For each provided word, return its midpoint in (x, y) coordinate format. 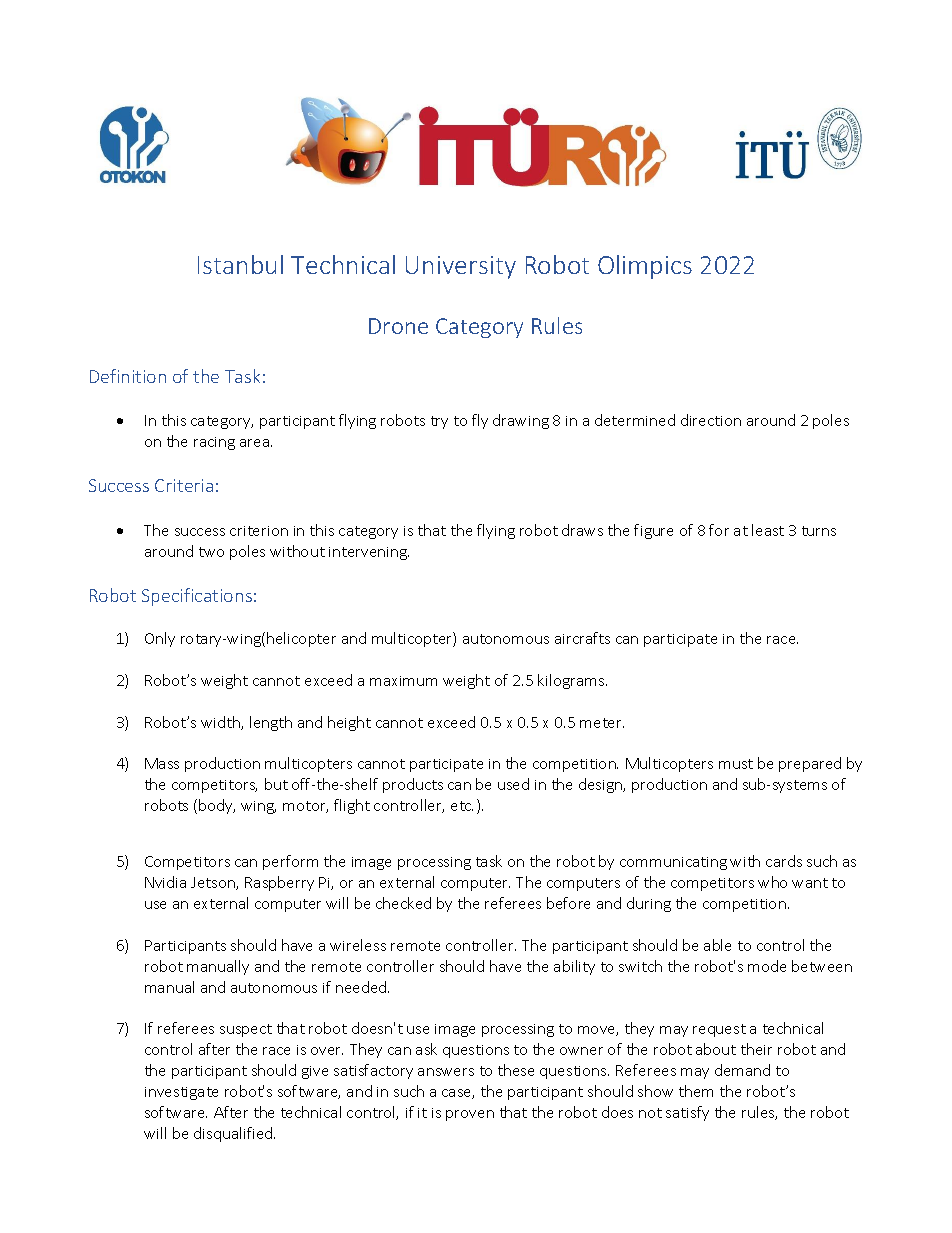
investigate (181, 1093)
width (221, 723)
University (461, 267)
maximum (403, 681)
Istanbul (240, 264)
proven (470, 1115)
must (736, 764)
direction (711, 420)
